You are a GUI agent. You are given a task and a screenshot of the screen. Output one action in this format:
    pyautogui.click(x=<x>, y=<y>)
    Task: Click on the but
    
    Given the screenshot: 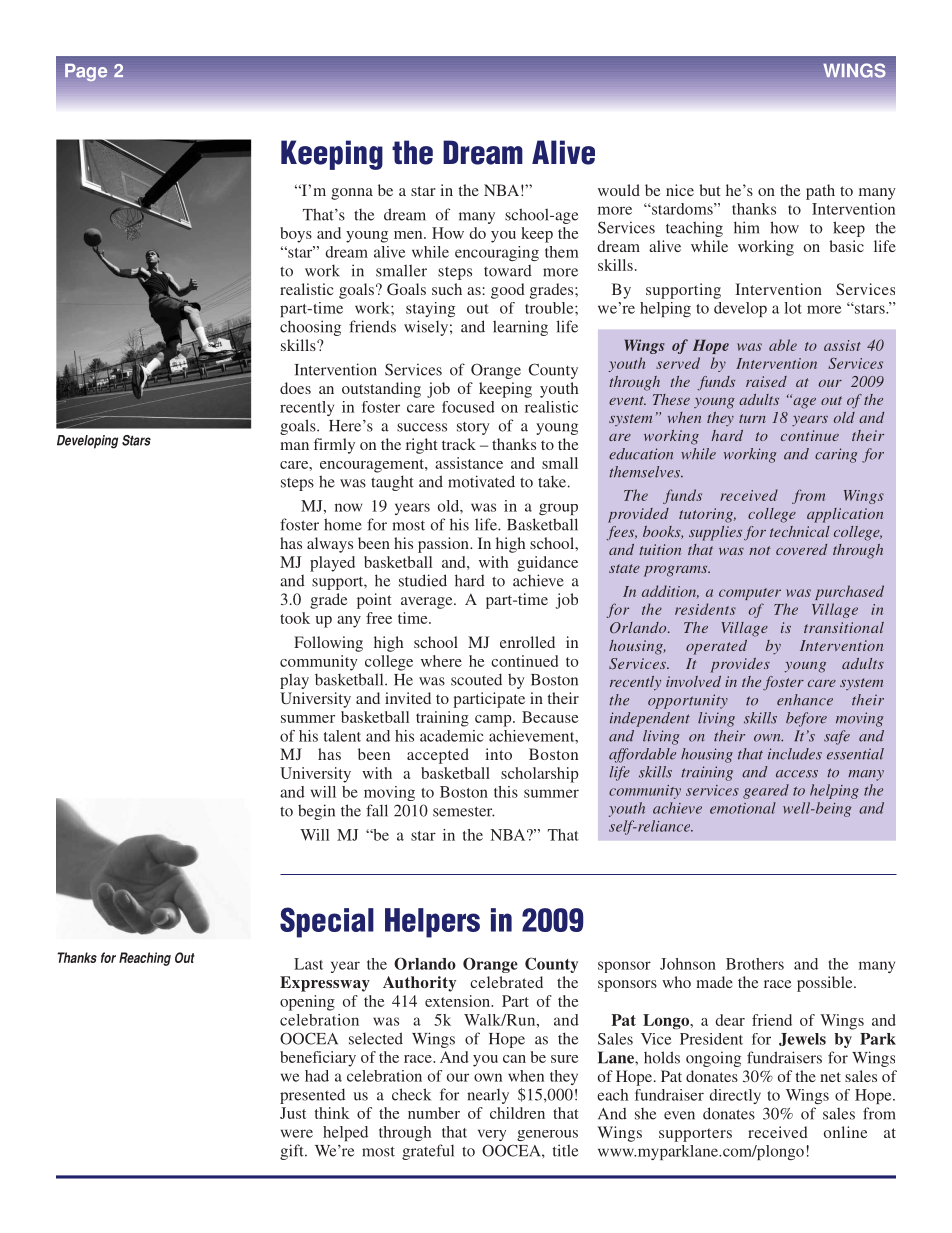 What is the action you would take?
    pyautogui.click(x=709, y=190)
